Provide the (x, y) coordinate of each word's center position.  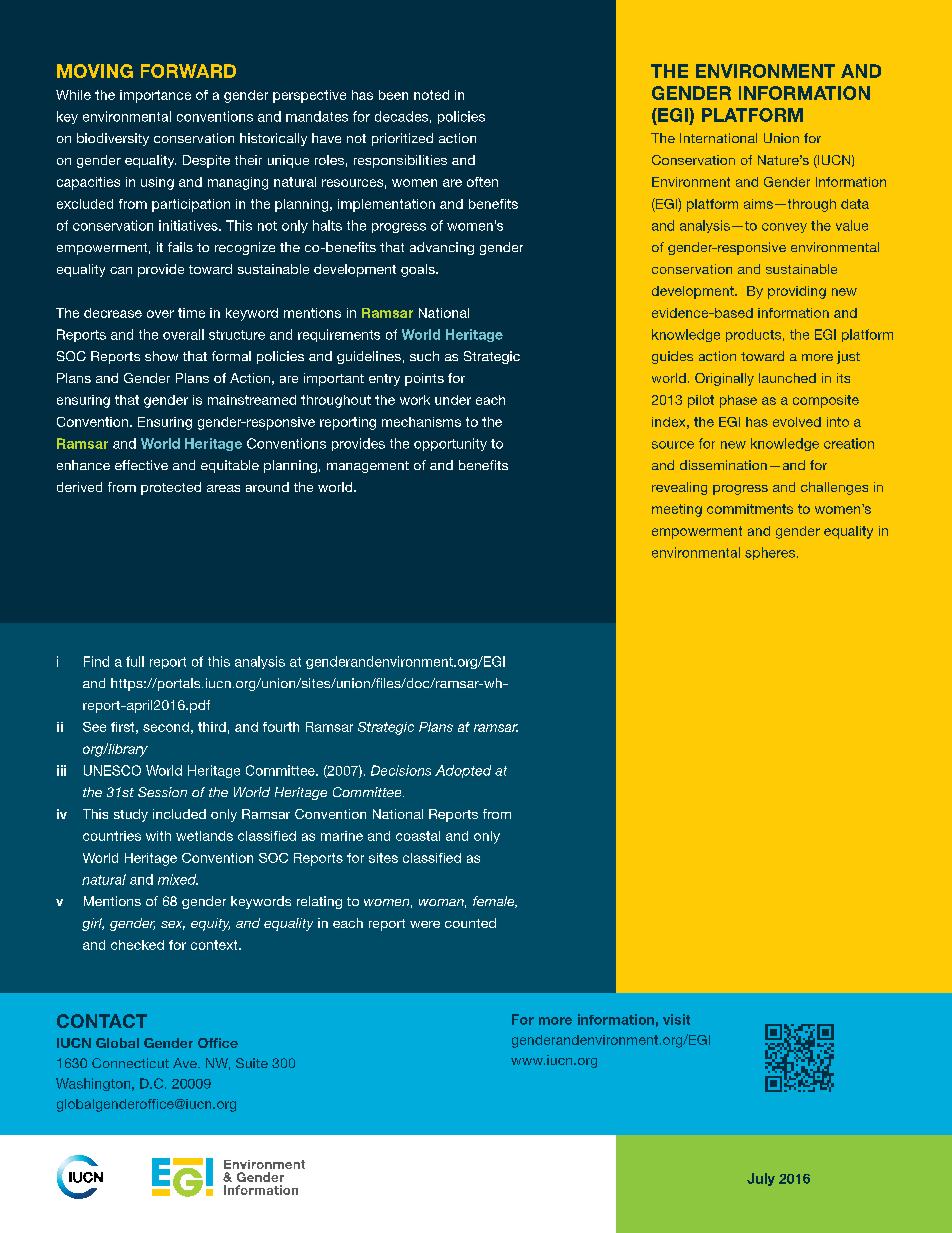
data (855, 204)
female (495, 902)
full (135, 661)
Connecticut (130, 1063)
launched (787, 378)
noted (431, 95)
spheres (770, 553)
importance (155, 96)
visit (676, 1019)
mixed (178, 879)
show (161, 356)
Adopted (463, 771)
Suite (252, 1063)
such (424, 356)
